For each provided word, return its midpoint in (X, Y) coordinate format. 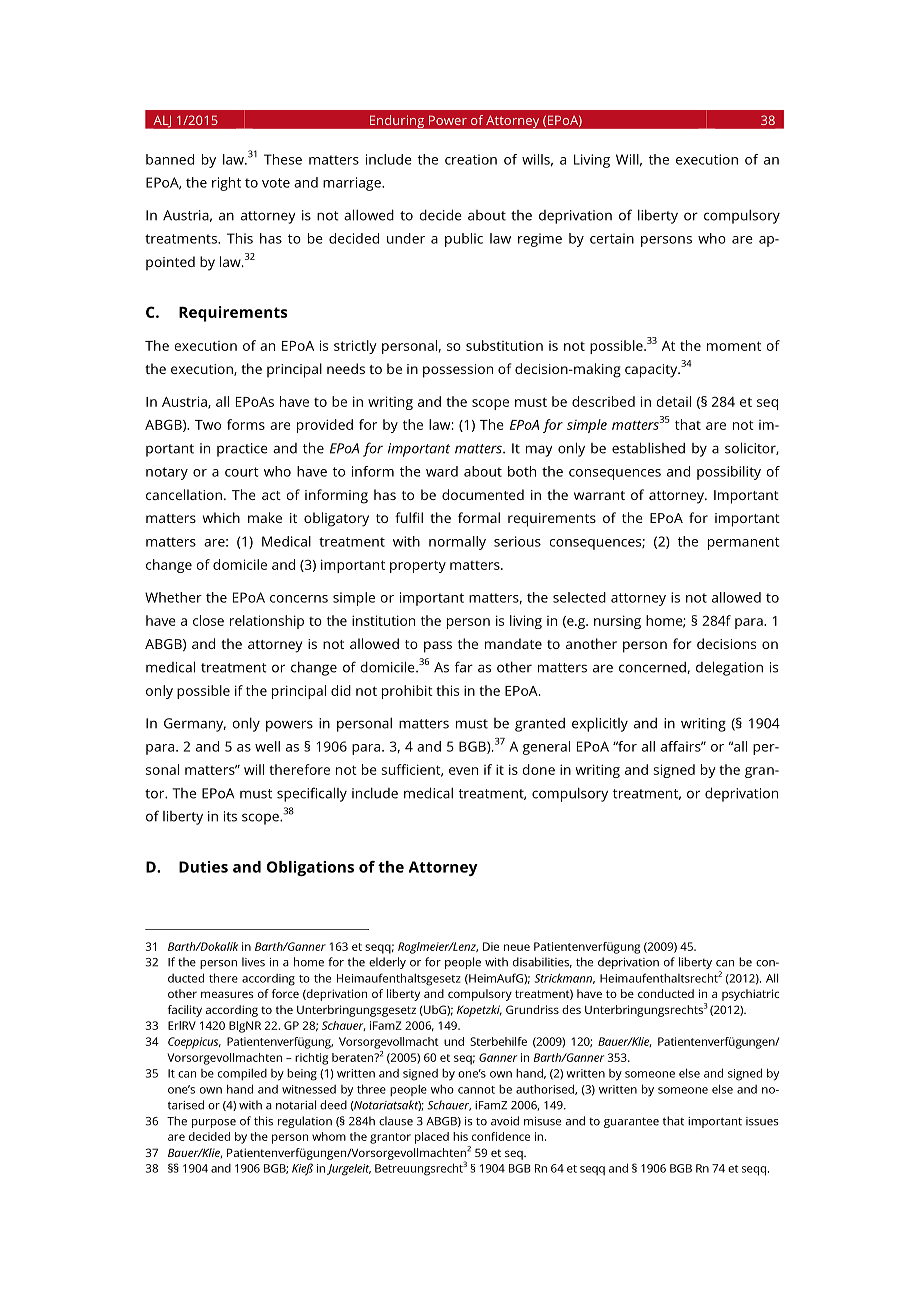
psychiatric (750, 995)
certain (612, 238)
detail (674, 401)
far (464, 667)
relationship (267, 622)
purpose (214, 1123)
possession (458, 371)
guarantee (631, 1122)
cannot (476, 1090)
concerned (653, 668)
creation (471, 159)
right (226, 184)
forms (246, 424)
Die (491, 946)
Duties (203, 867)
